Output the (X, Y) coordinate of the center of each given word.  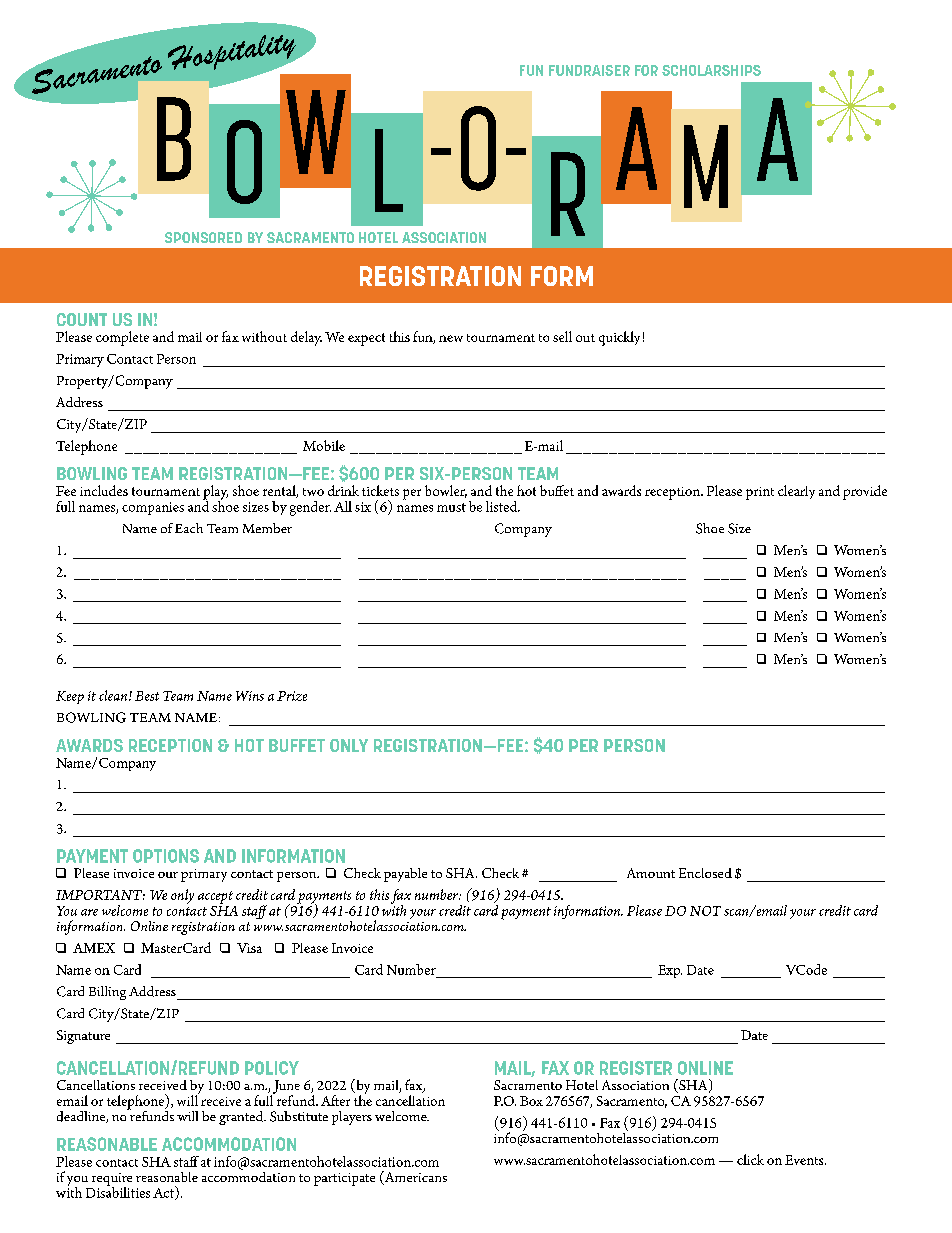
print (760, 493)
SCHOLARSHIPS (711, 70)
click (750, 1159)
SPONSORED (203, 237)
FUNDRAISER (589, 70)
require (112, 1180)
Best (147, 696)
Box (531, 1101)
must (451, 507)
